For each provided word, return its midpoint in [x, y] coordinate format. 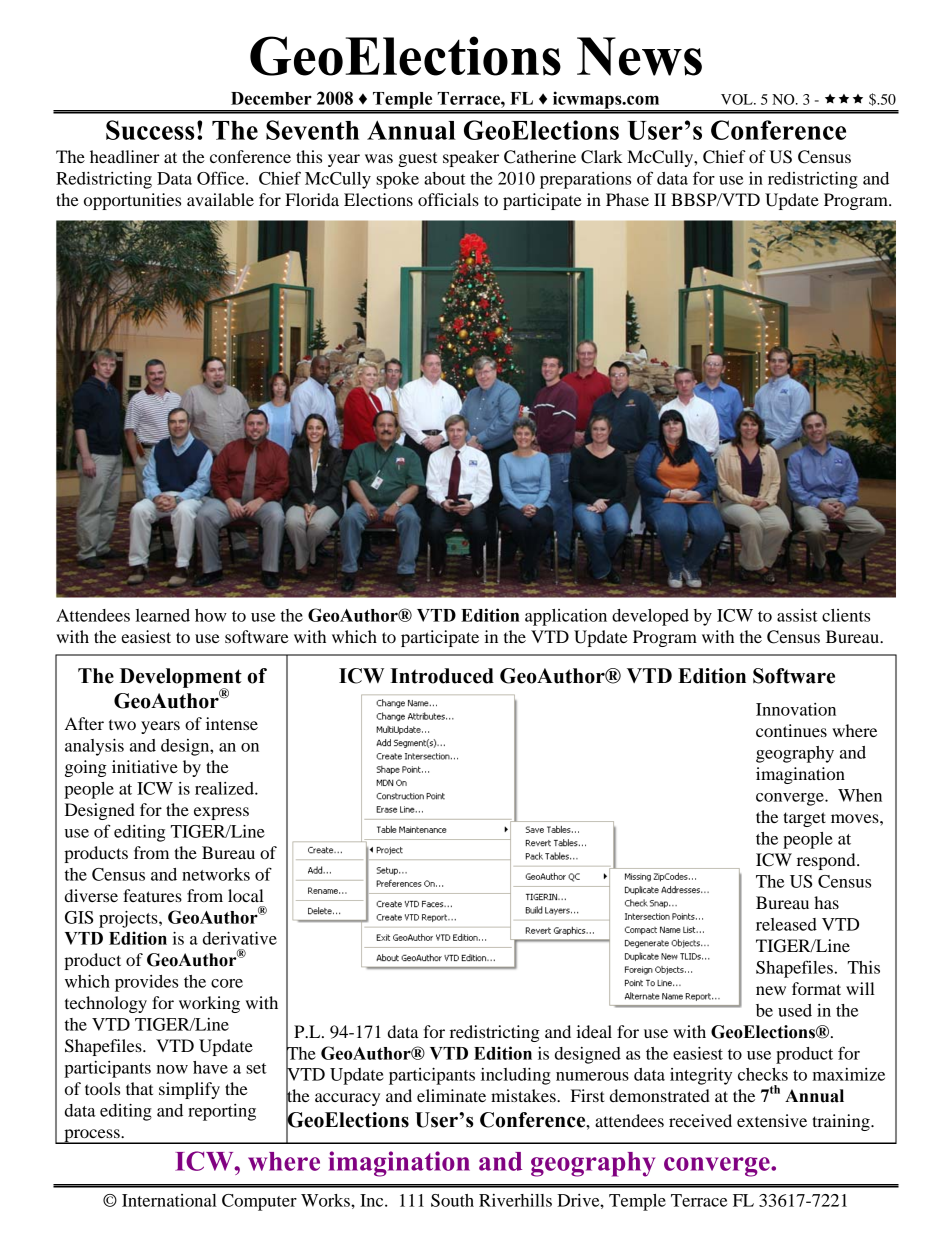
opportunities [132, 201]
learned [163, 615]
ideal [594, 1031]
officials [448, 199]
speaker [471, 158]
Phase [627, 199]
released [786, 924]
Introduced [442, 676]
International [169, 1200]
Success [150, 130]
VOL [738, 99]
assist [797, 615]
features [152, 895]
